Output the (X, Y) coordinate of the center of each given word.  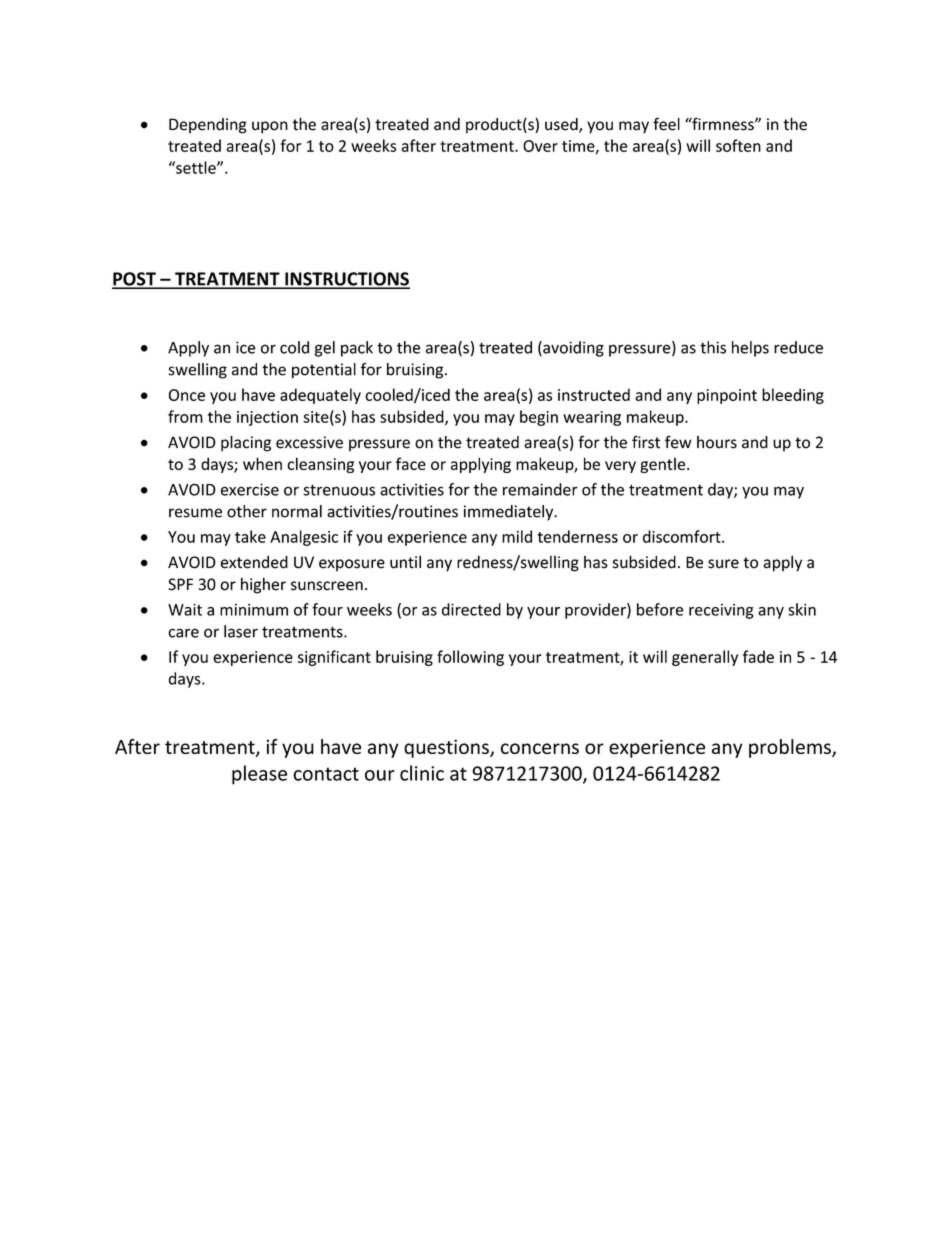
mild (517, 536)
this (713, 347)
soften (738, 145)
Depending (208, 126)
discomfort (683, 536)
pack (357, 349)
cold (294, 347)
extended (254, 562)
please (259, 775)
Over (540, 146)
